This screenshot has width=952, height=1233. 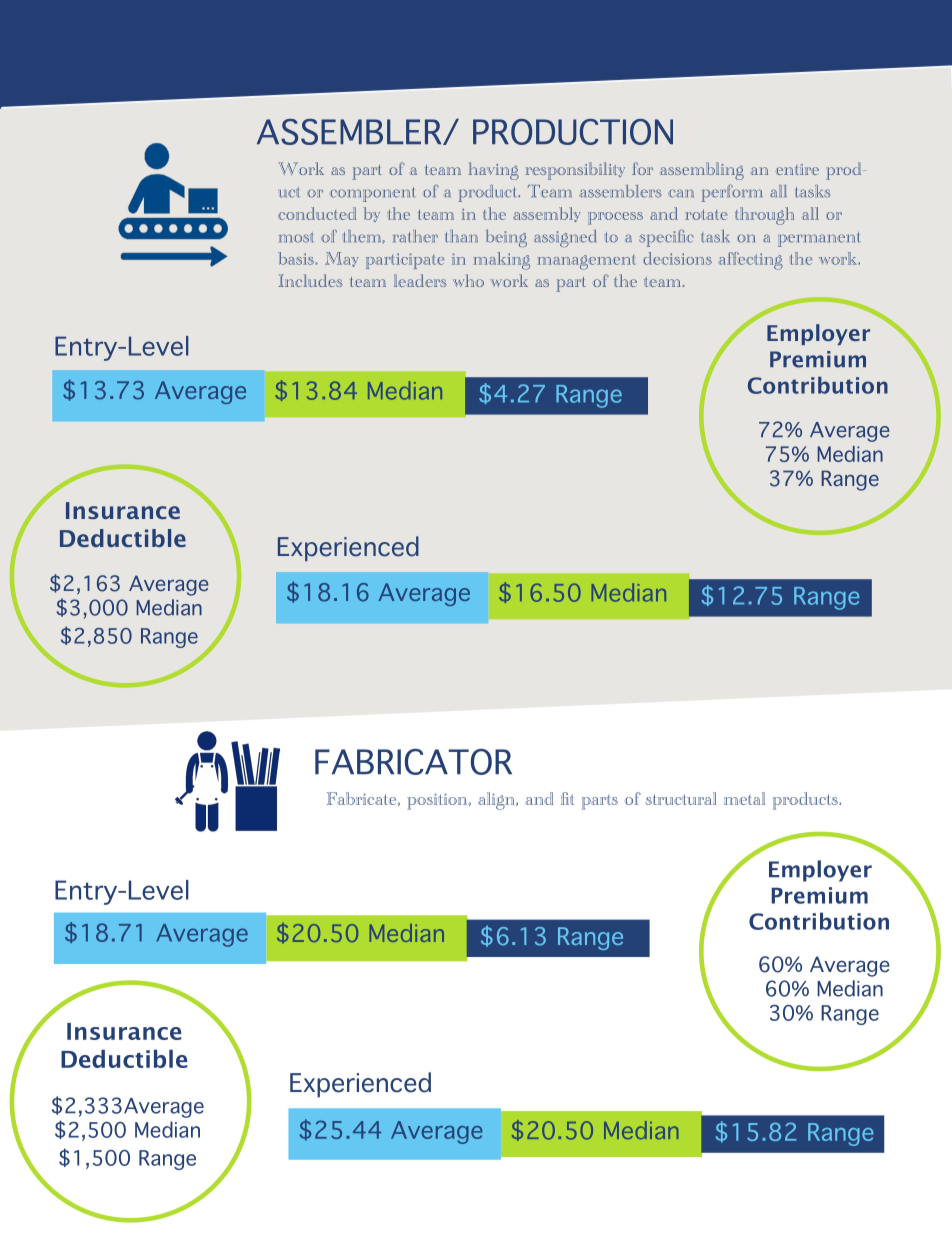 I want to click on perform, so click(x=732, y=193).
